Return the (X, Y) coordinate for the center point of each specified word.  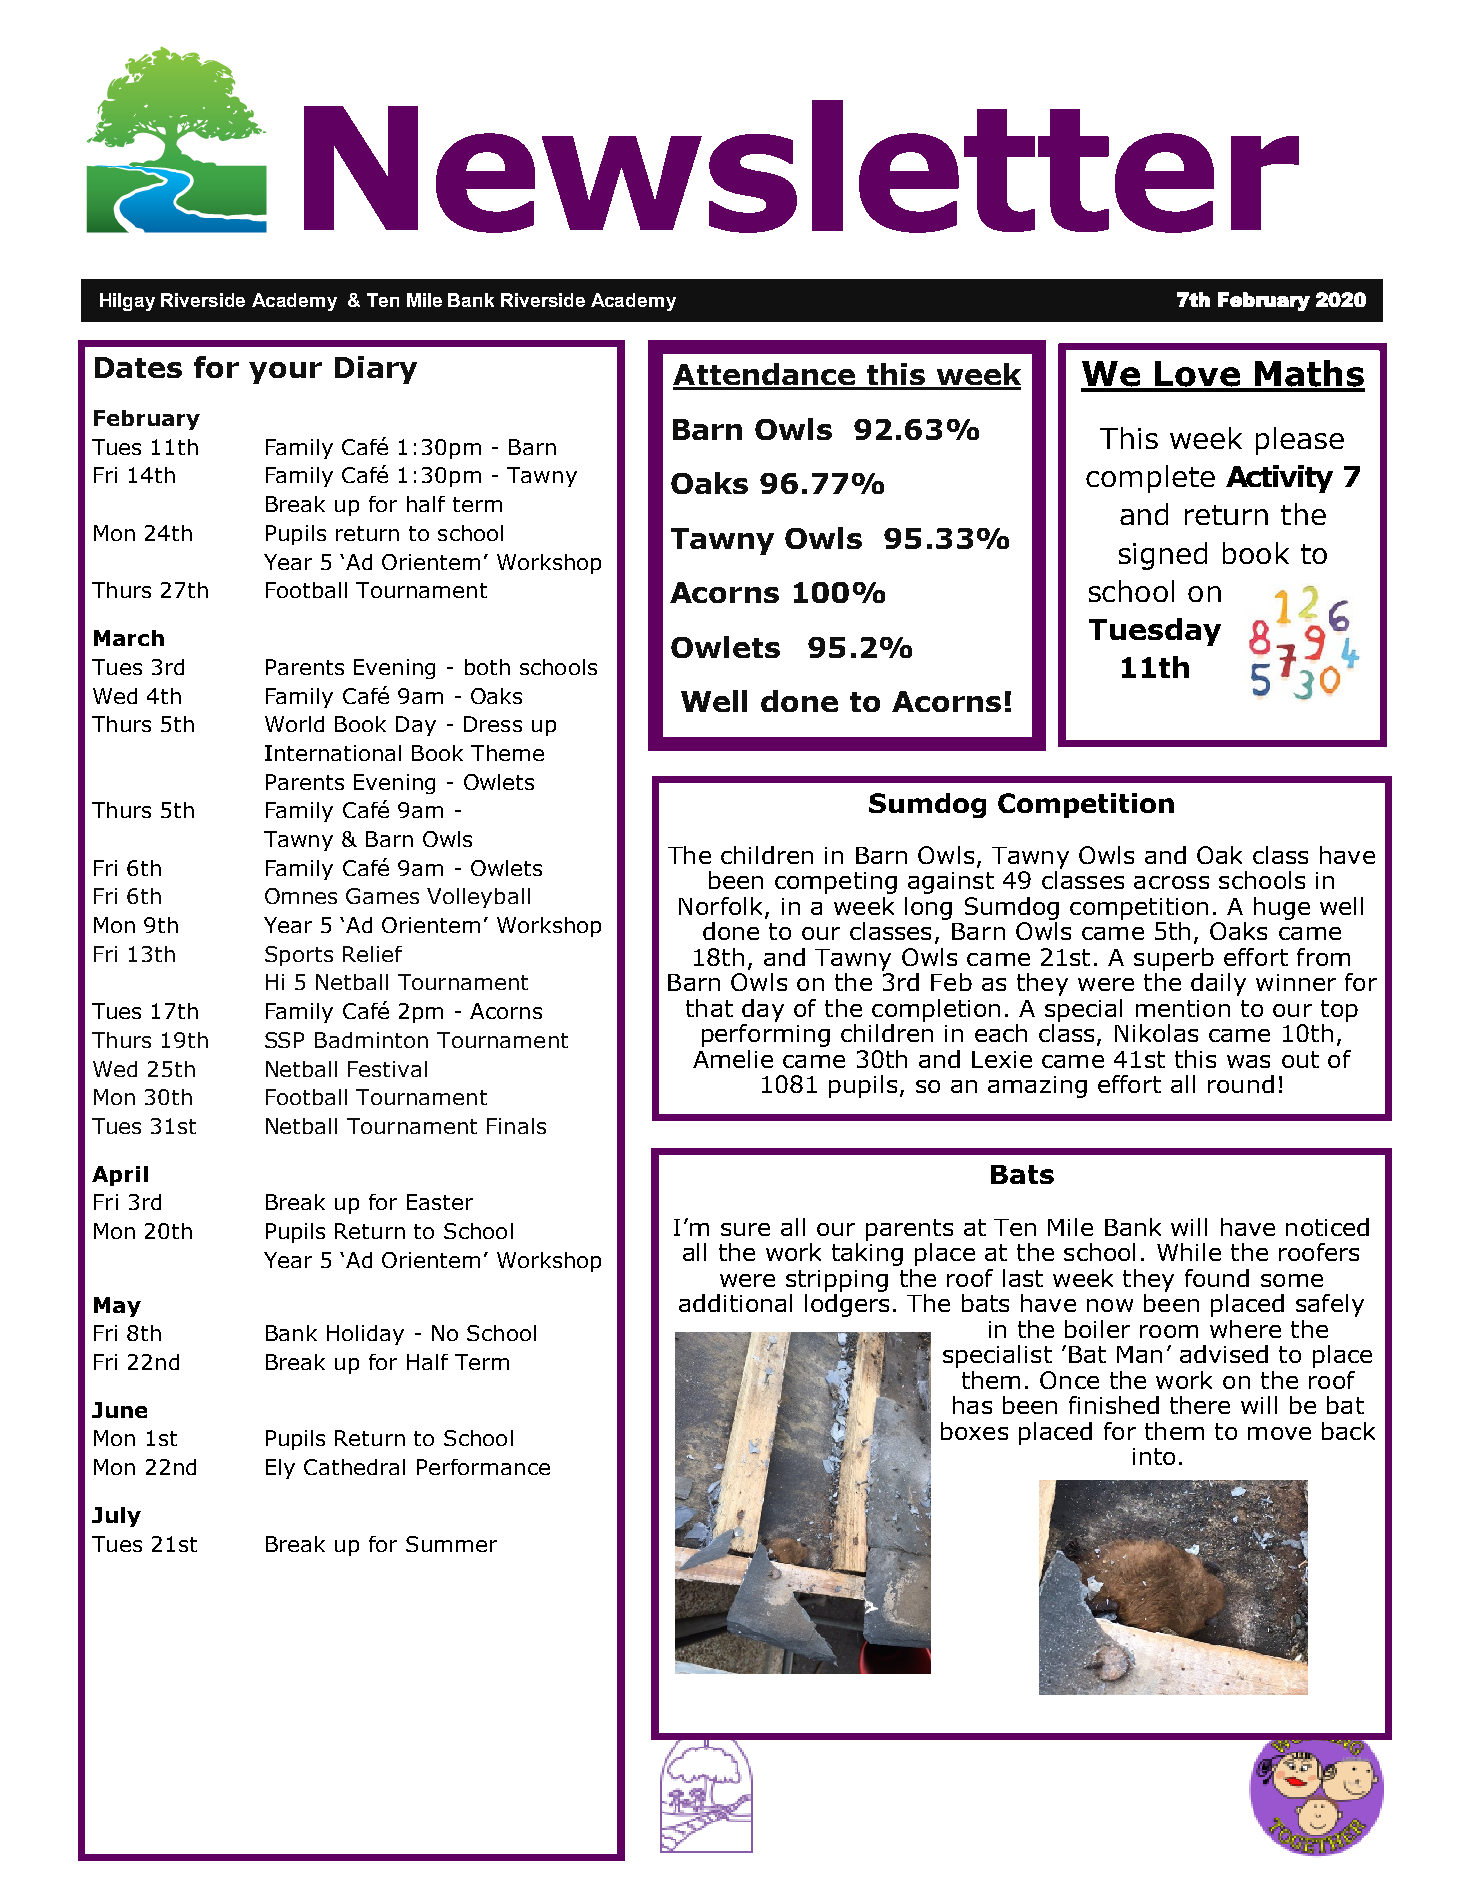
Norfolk (720, 906)
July (116, 1517)
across (1171, 882)
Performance (483, 1467)
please (1300, 441)
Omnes (301, 896)
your (285, 373)
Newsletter (801, 166)
